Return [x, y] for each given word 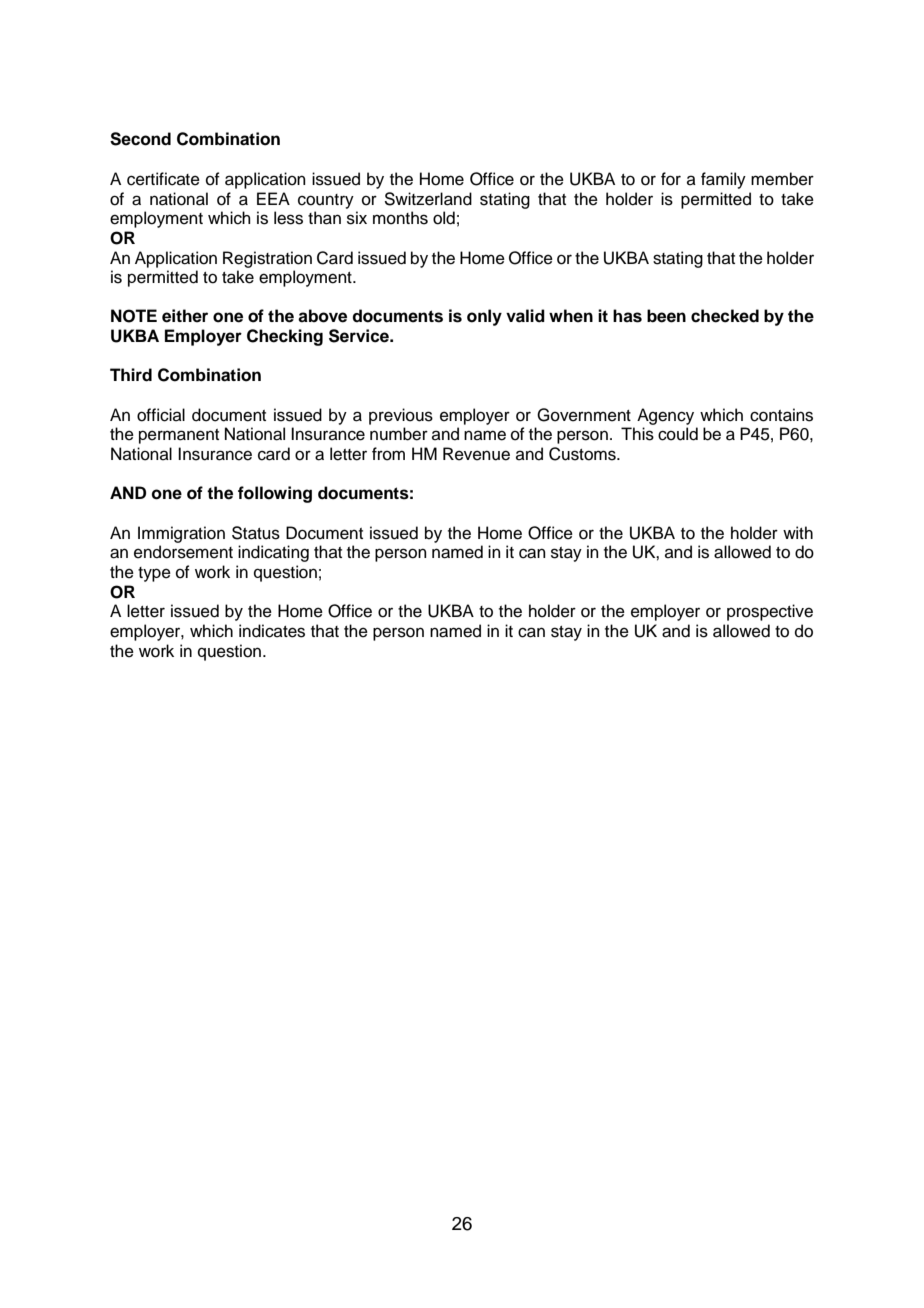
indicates [272, 631]
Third [131, 375]
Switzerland [428, 199]
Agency [665, 416]
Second [140, 139]
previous [401, 416]
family [723, 180]
